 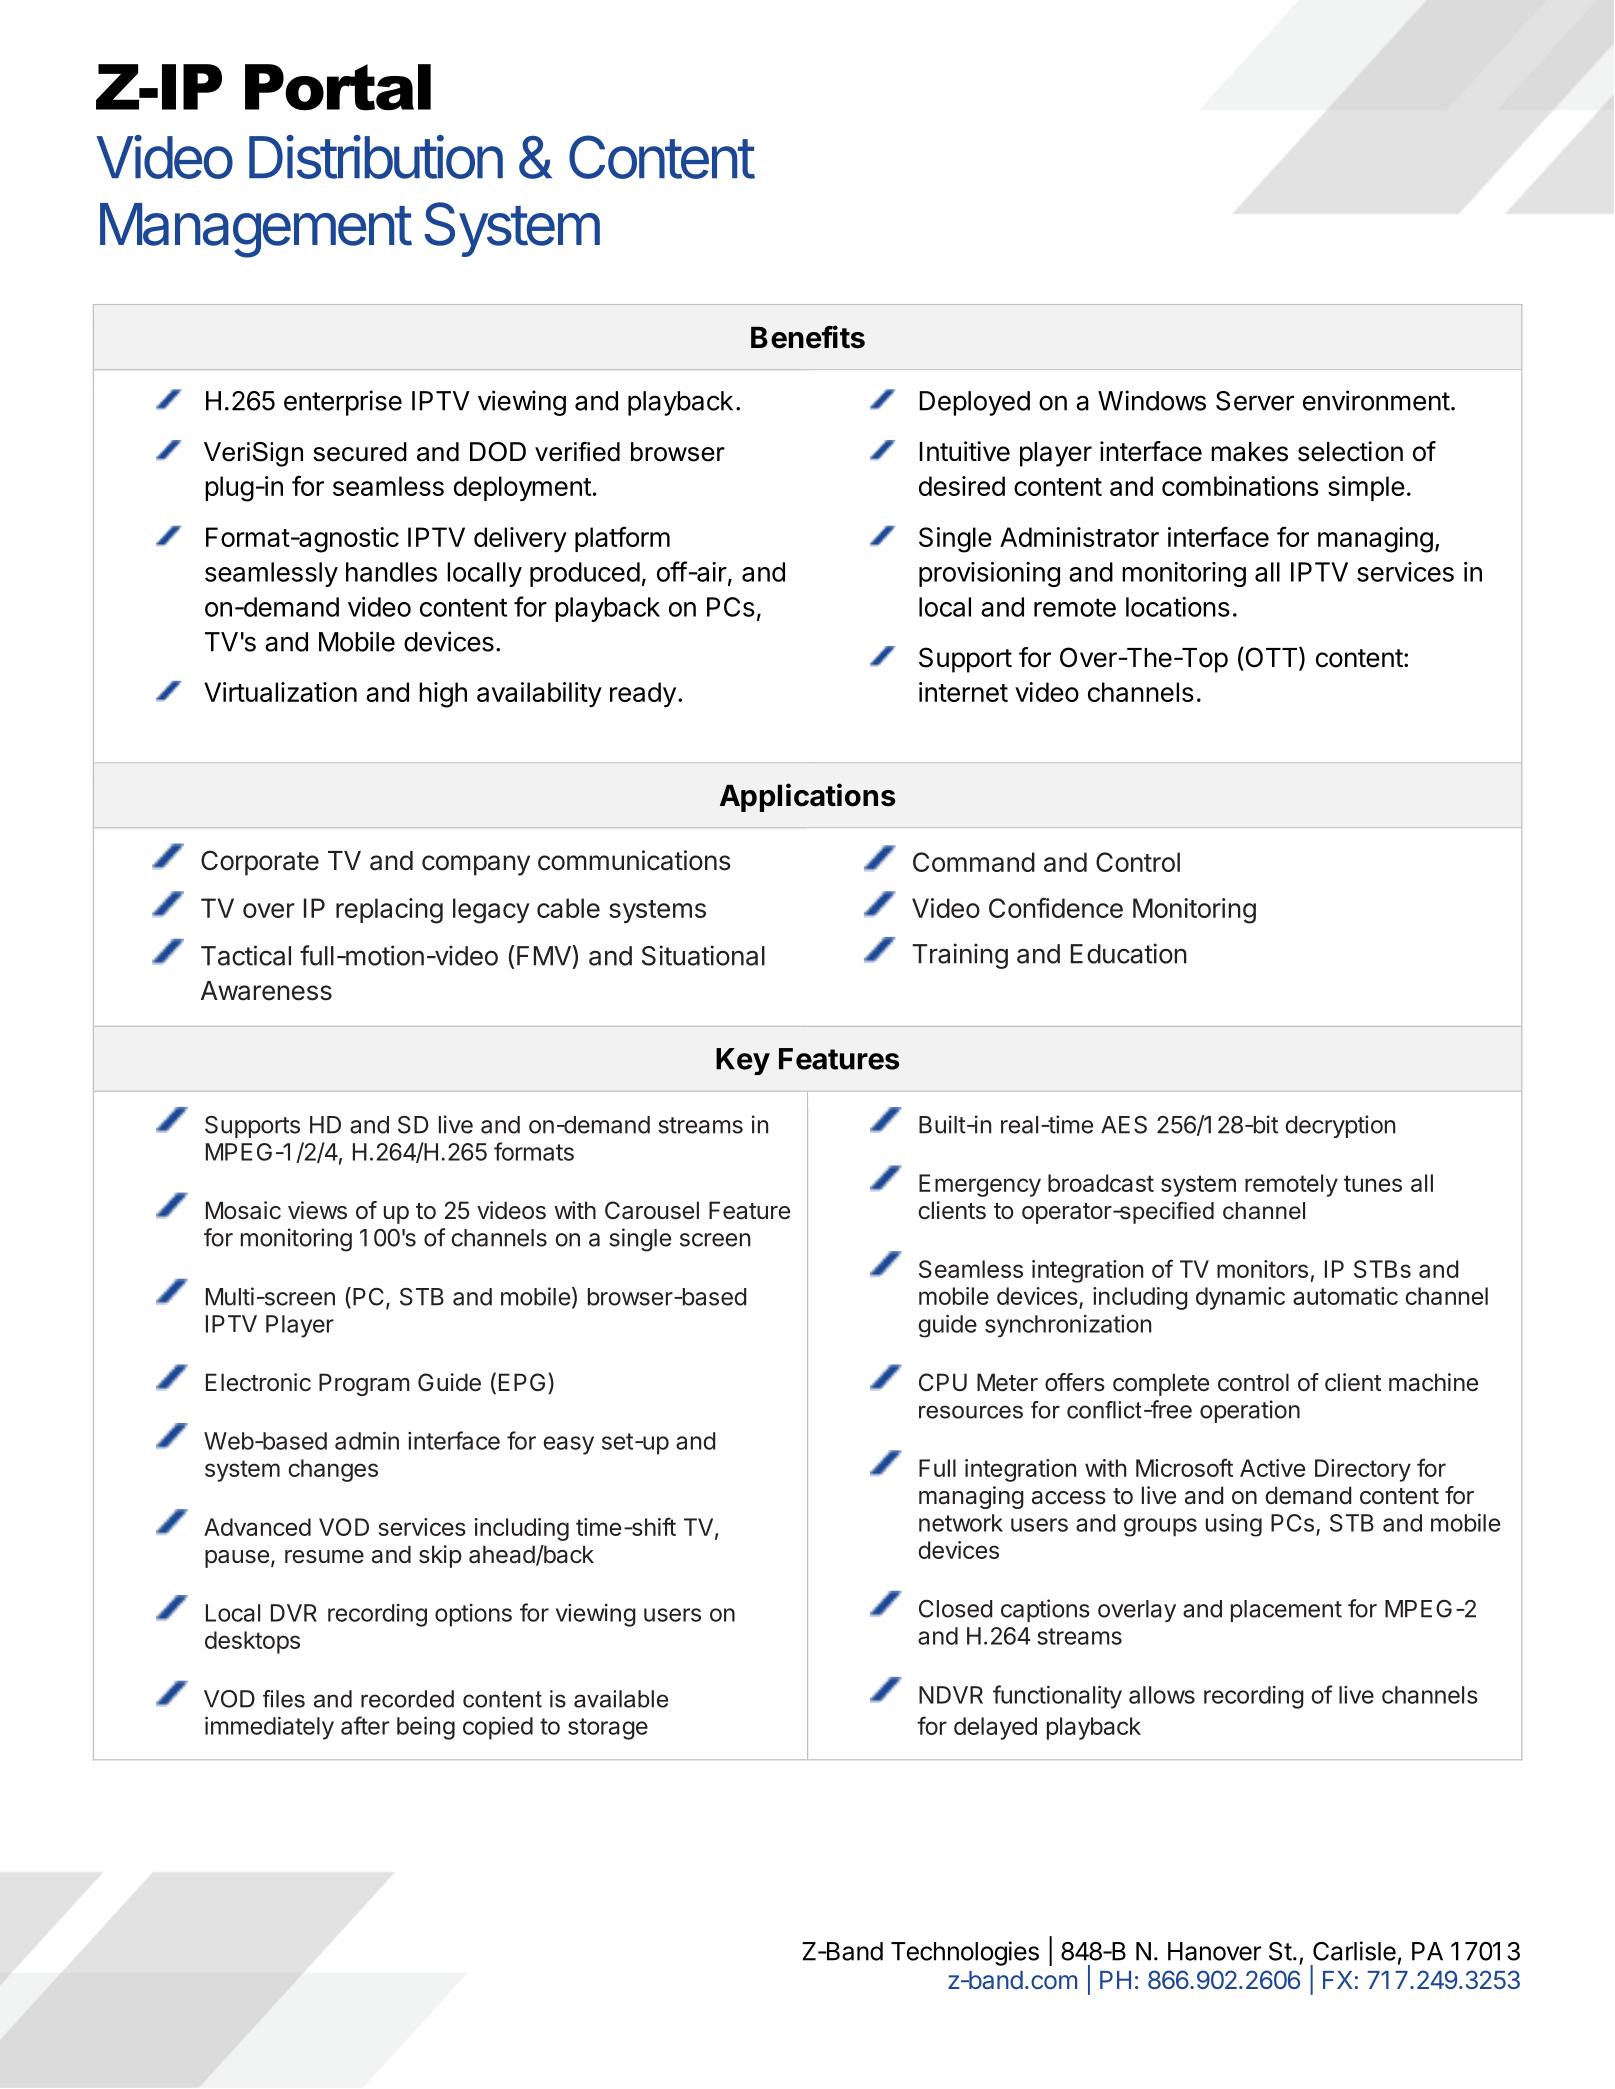 I want to click on decryption, so click(x=1340, y=1126).
